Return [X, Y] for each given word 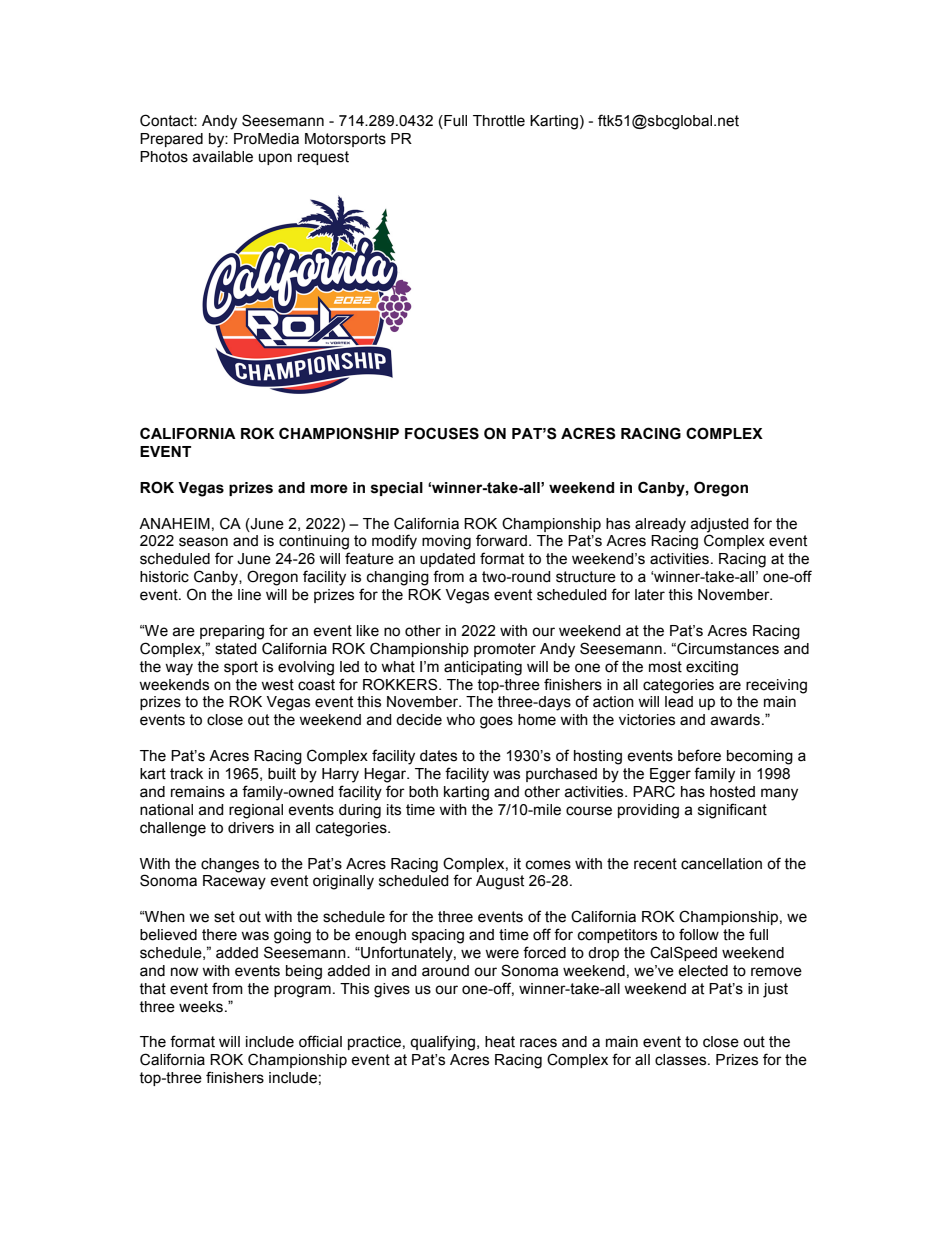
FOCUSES [442, 433]
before [699, 755]
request [323, 158]
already [660, 525]
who [460, 720]
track [186, 774]
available [222, 157]
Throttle [499, 121]
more [329, 489]
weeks [201, 1007]
